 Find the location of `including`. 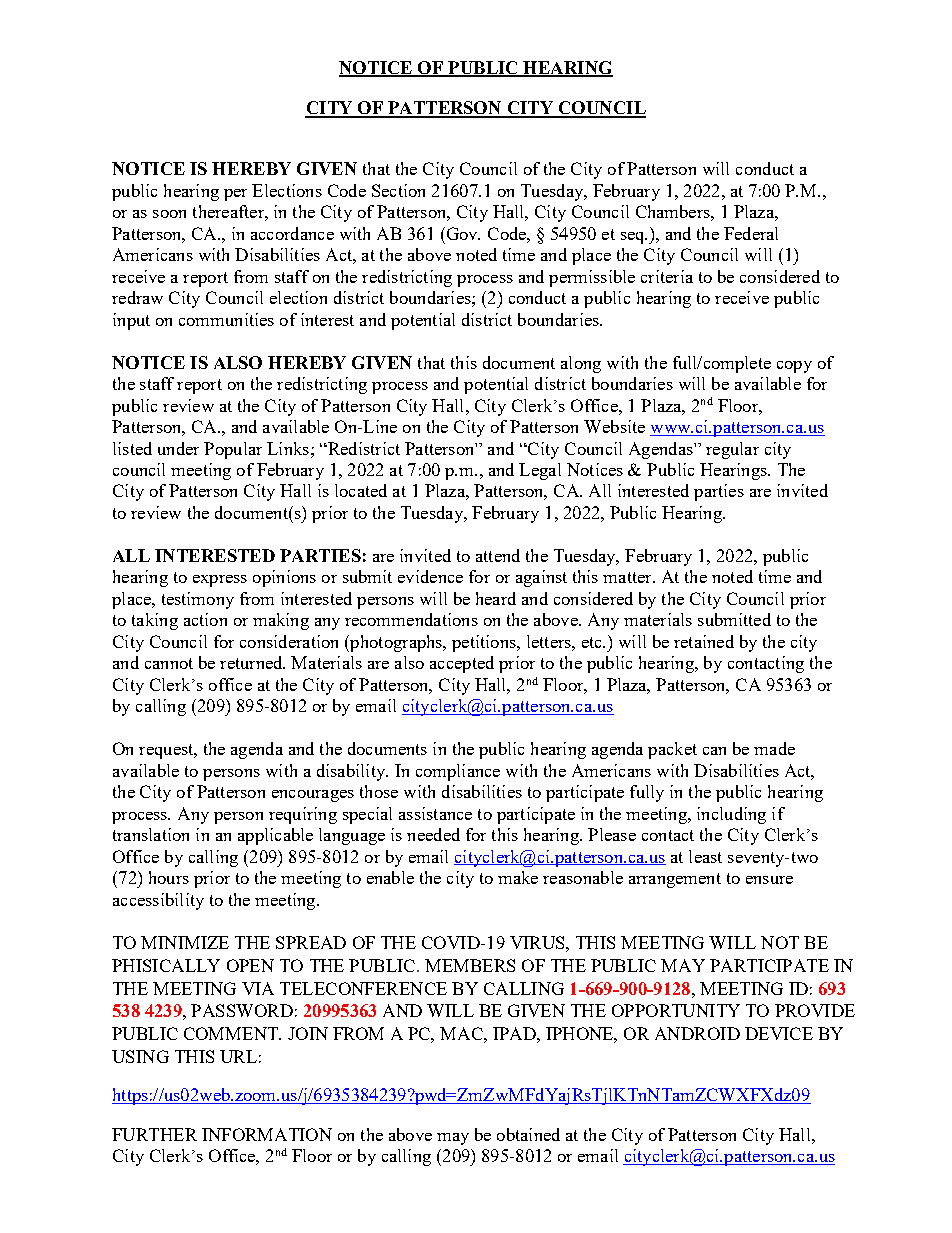

including is located at coordinates (731, 815).
